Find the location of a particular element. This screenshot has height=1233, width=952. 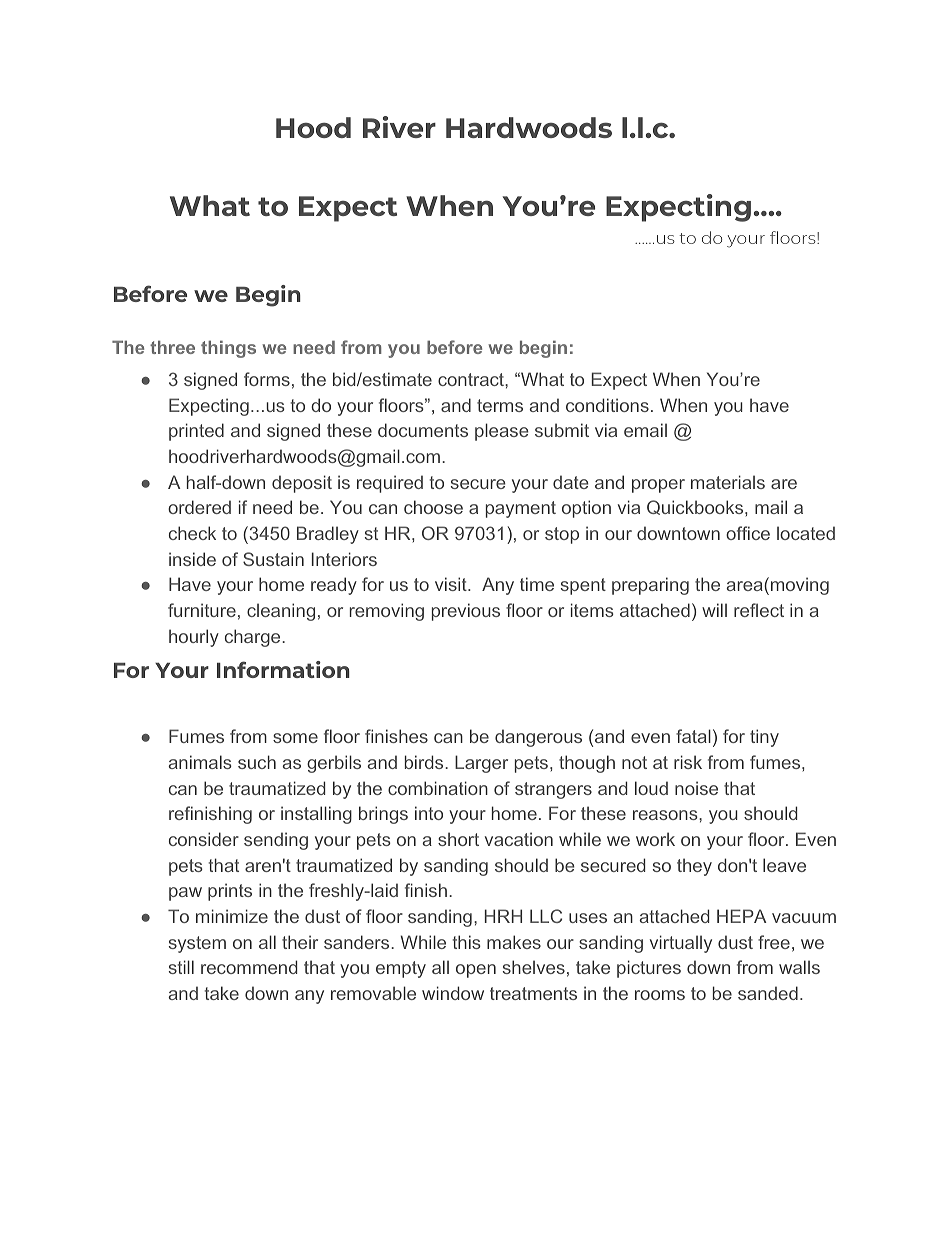

such is located at coordinates (257, 762).
